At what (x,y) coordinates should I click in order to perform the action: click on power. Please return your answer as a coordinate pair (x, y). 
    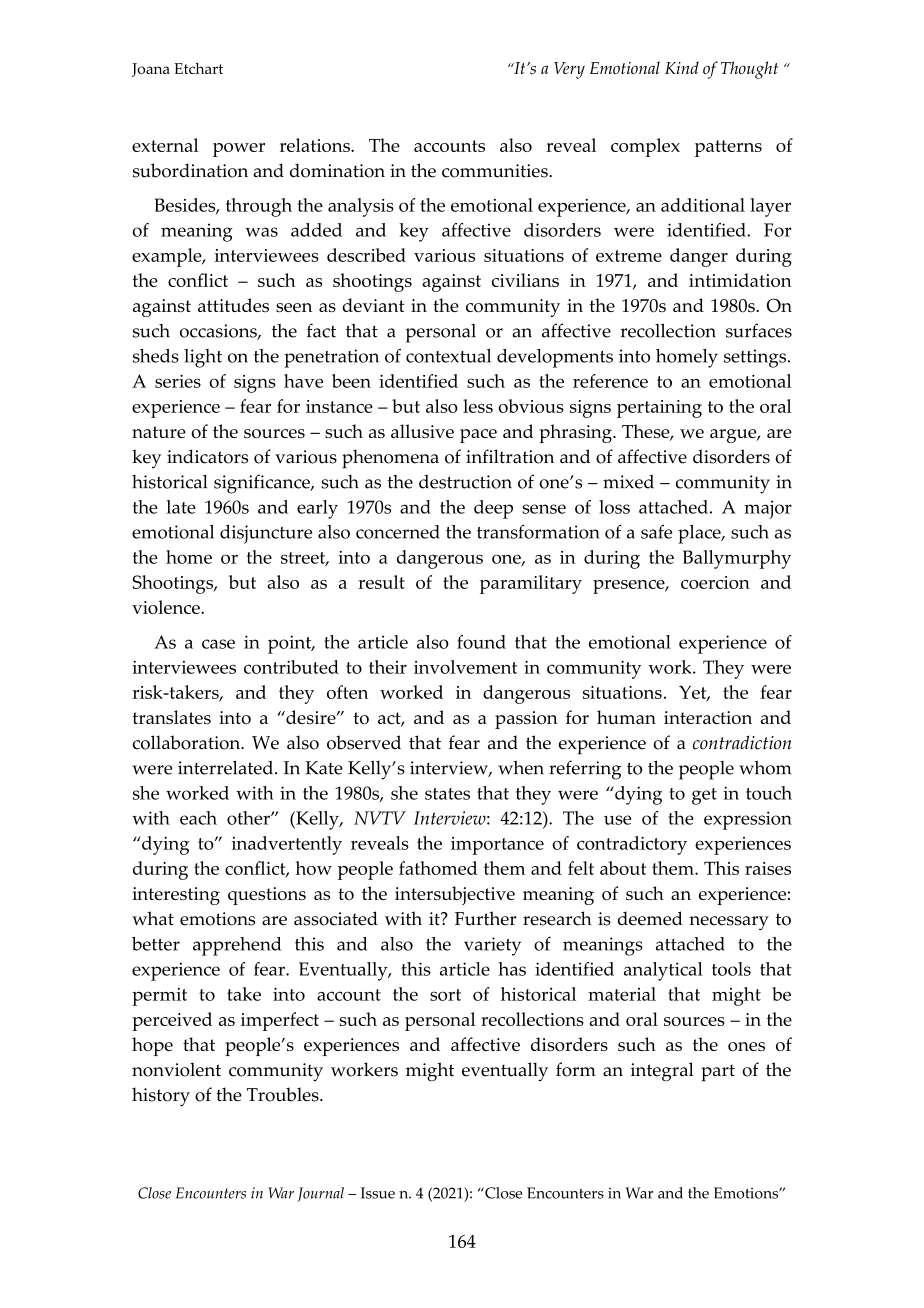
    Looking at the image, I should click on (239, 150).
